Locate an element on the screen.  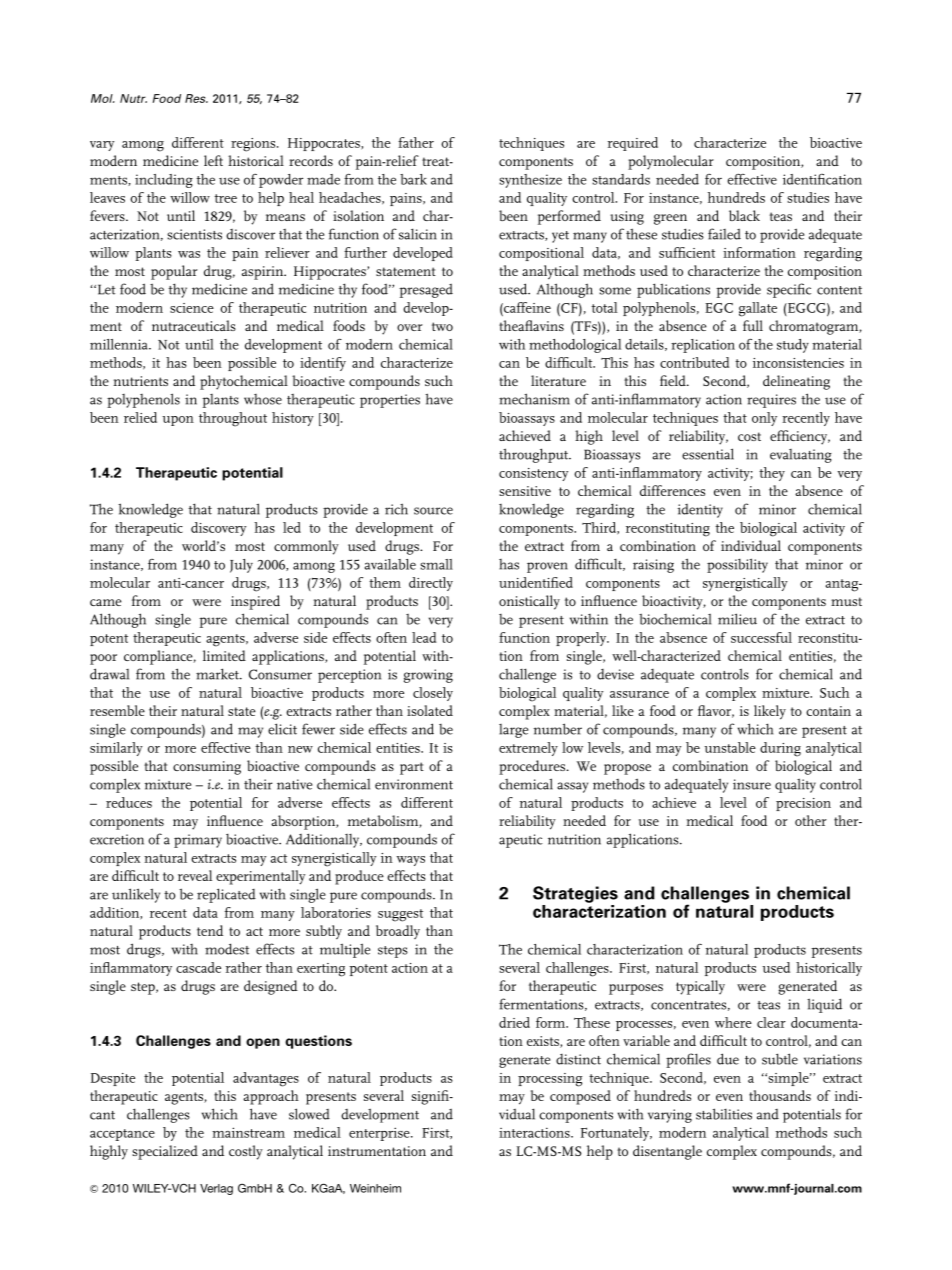
market is located at coordinates (218, 674).
